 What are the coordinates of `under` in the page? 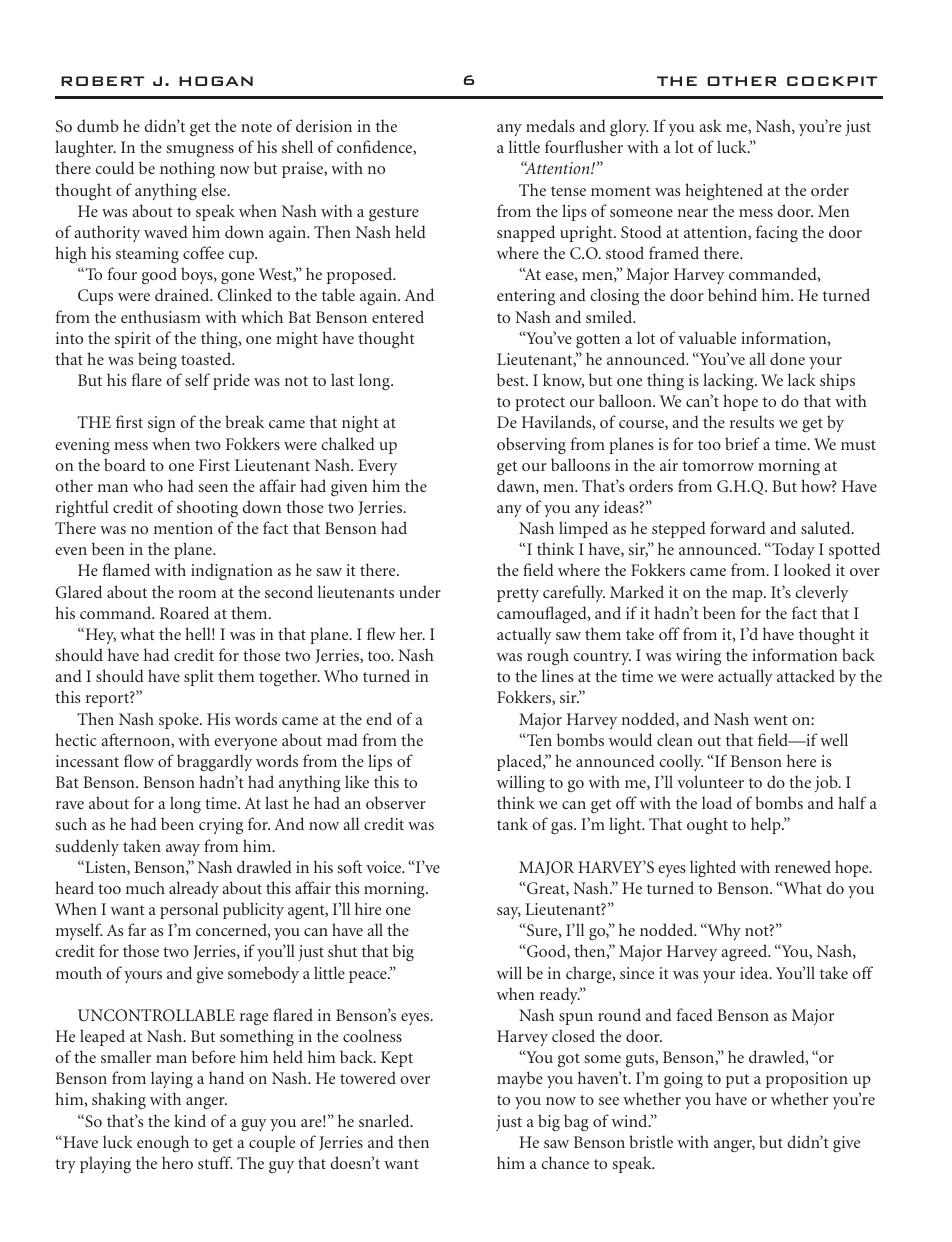 It's located at (420, 591).
